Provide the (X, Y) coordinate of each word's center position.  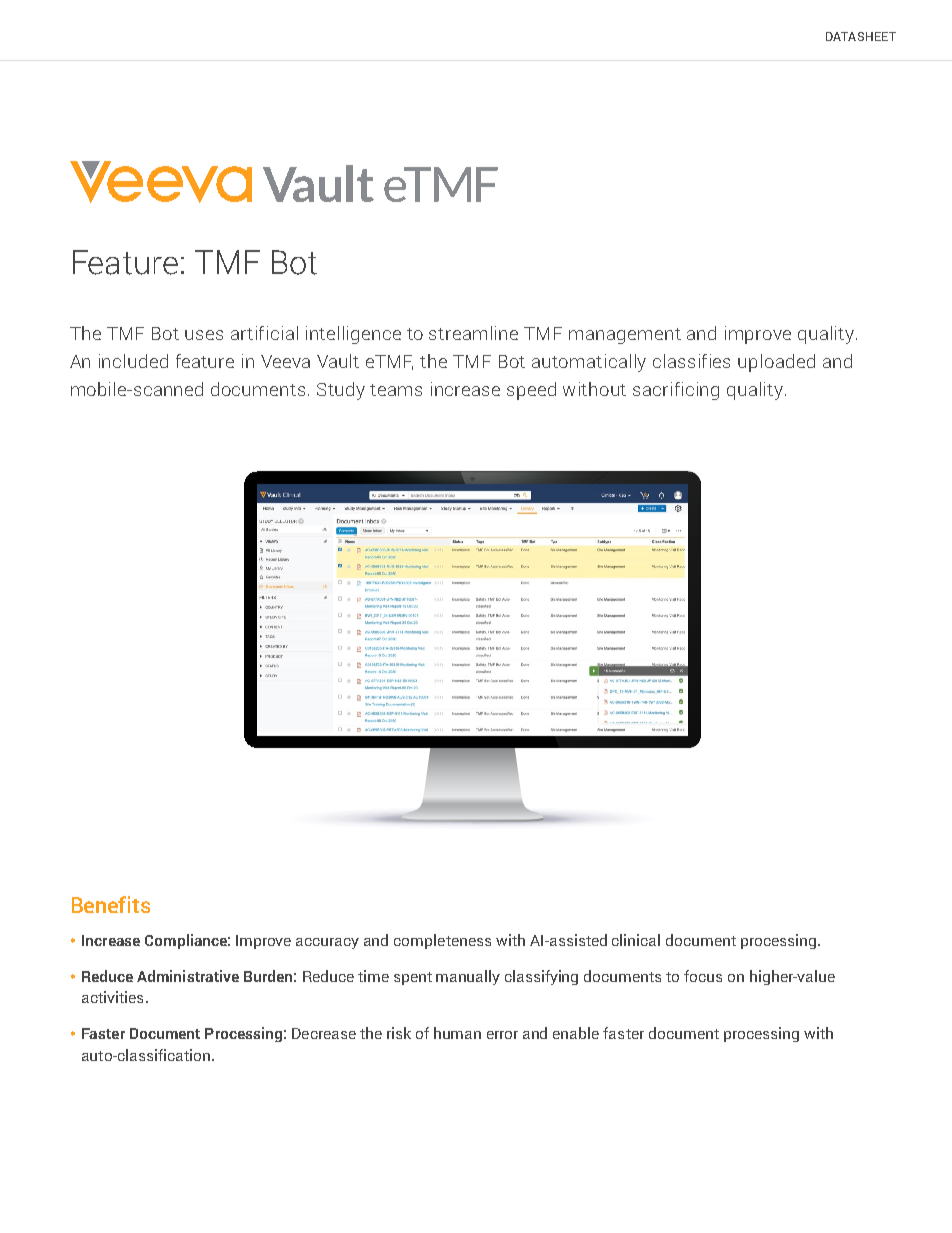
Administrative (188, 976)
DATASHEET (861, 36)
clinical (636, 940)
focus (703, 976)
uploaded (776, 363)
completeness (442, 941)
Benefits (111, 904)
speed (531, 391)
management (625, 336)
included (133, 361)
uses (204, 335)
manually (468, 977)
